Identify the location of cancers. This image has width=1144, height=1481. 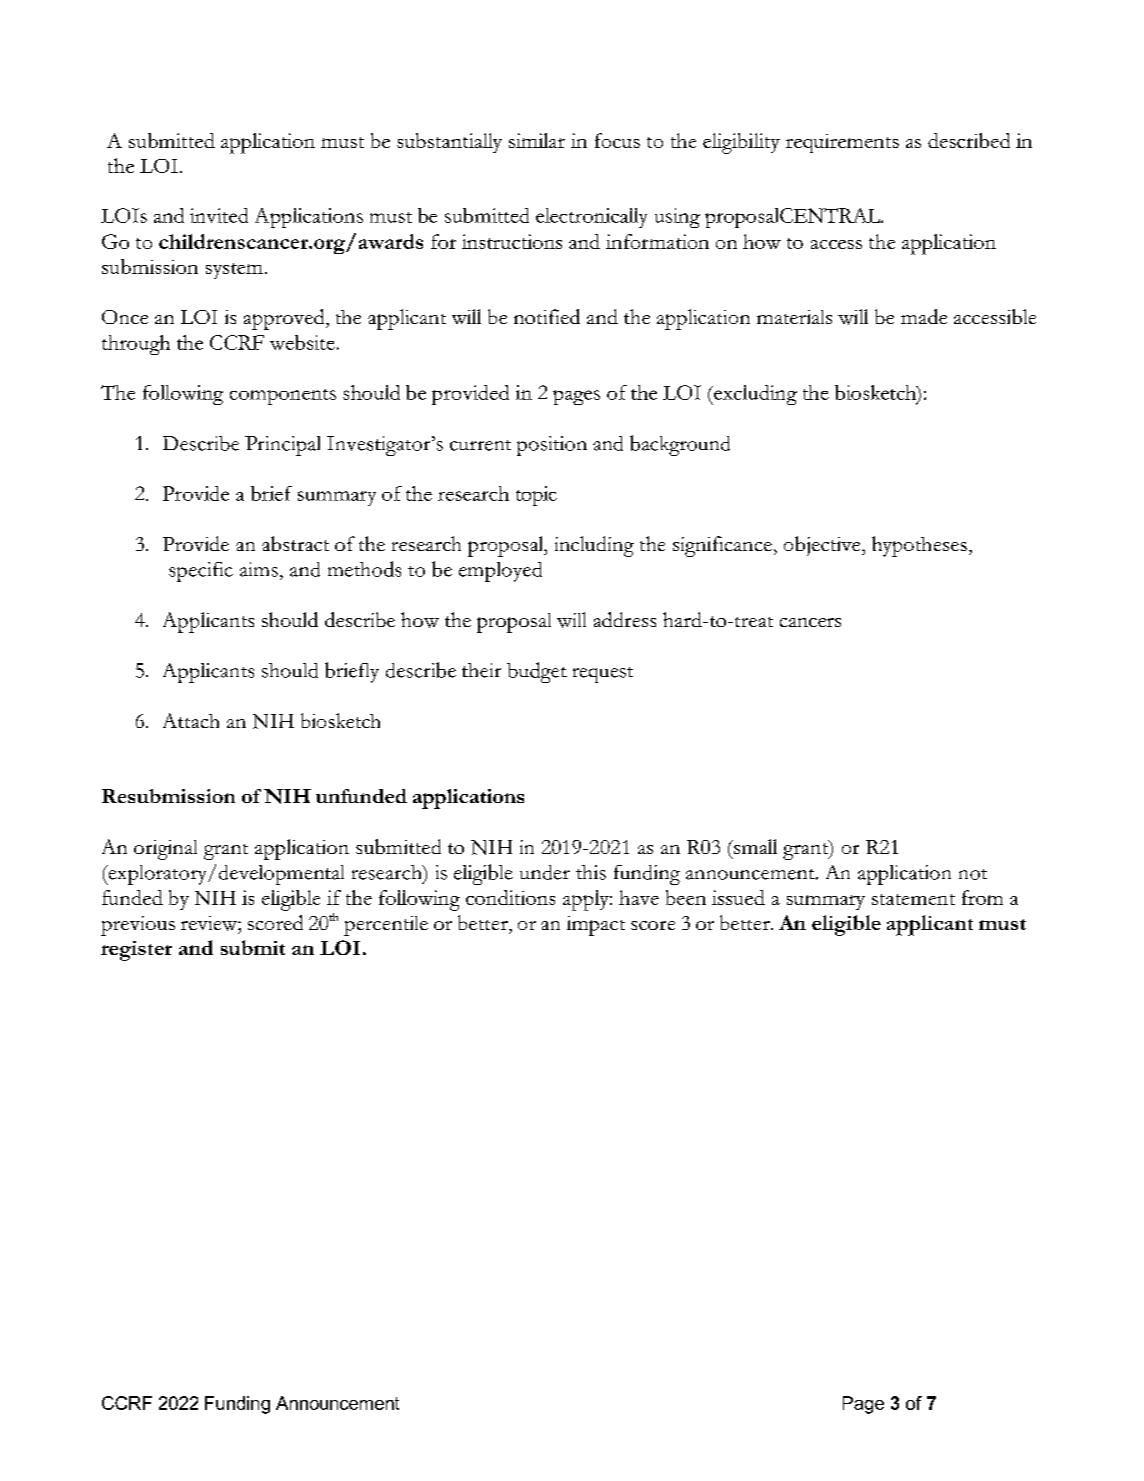
(810, 622).
